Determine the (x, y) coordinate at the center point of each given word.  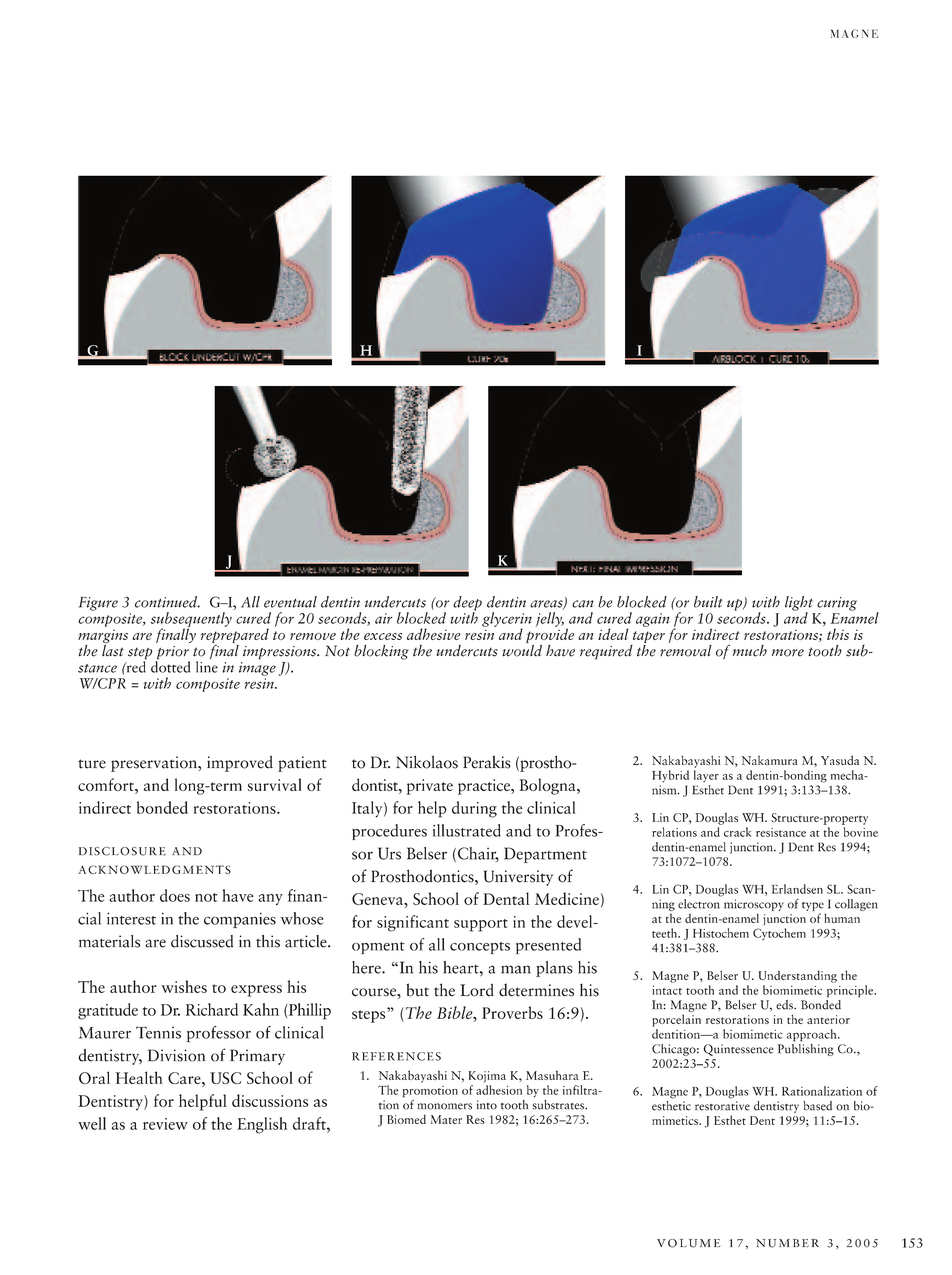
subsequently (191, 620)
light (799, 604)
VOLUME (688, 1243)
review (165, 1124)
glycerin (507, 620)
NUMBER (787, 1243)
